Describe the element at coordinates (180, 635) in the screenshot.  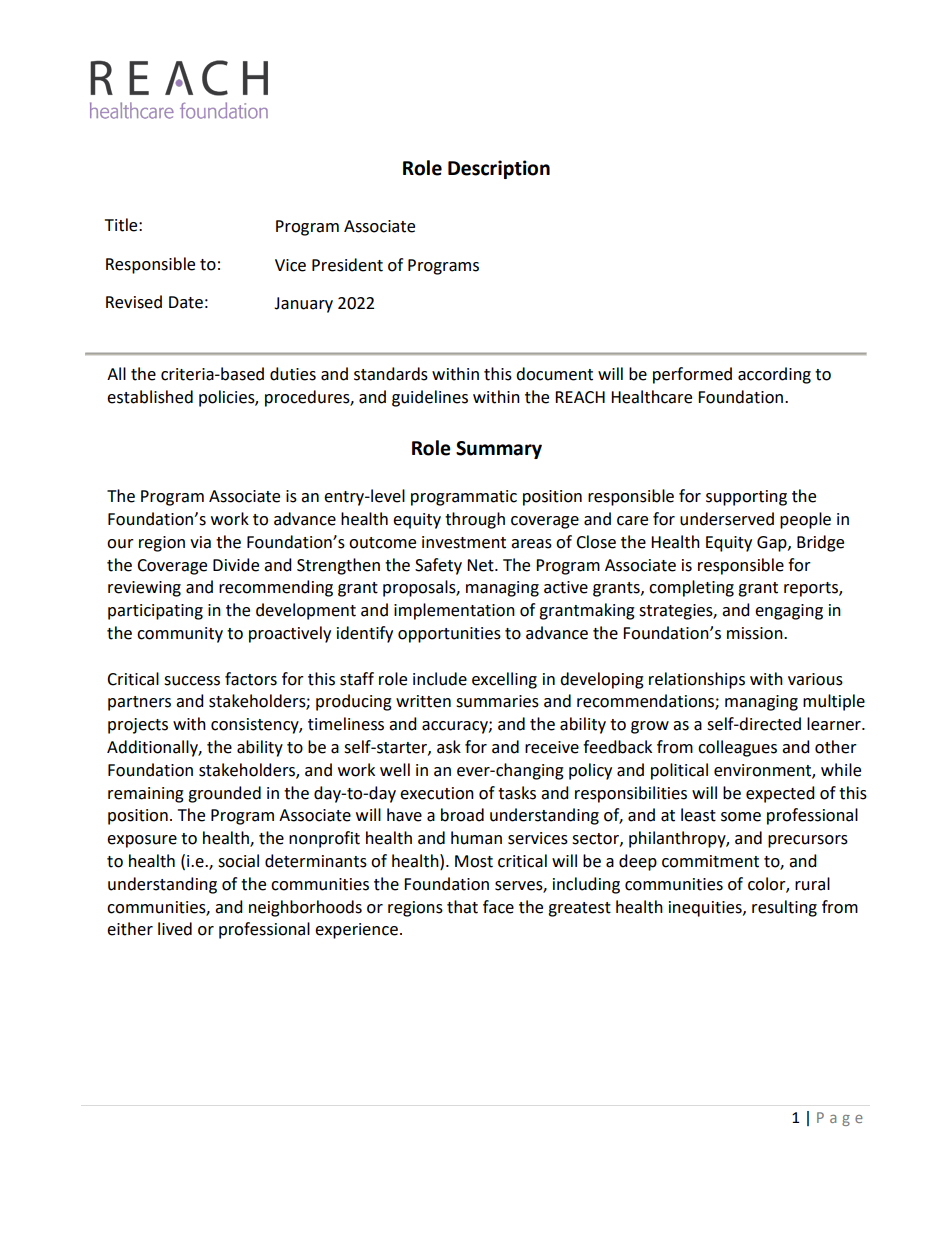
I see `community` at that location.
